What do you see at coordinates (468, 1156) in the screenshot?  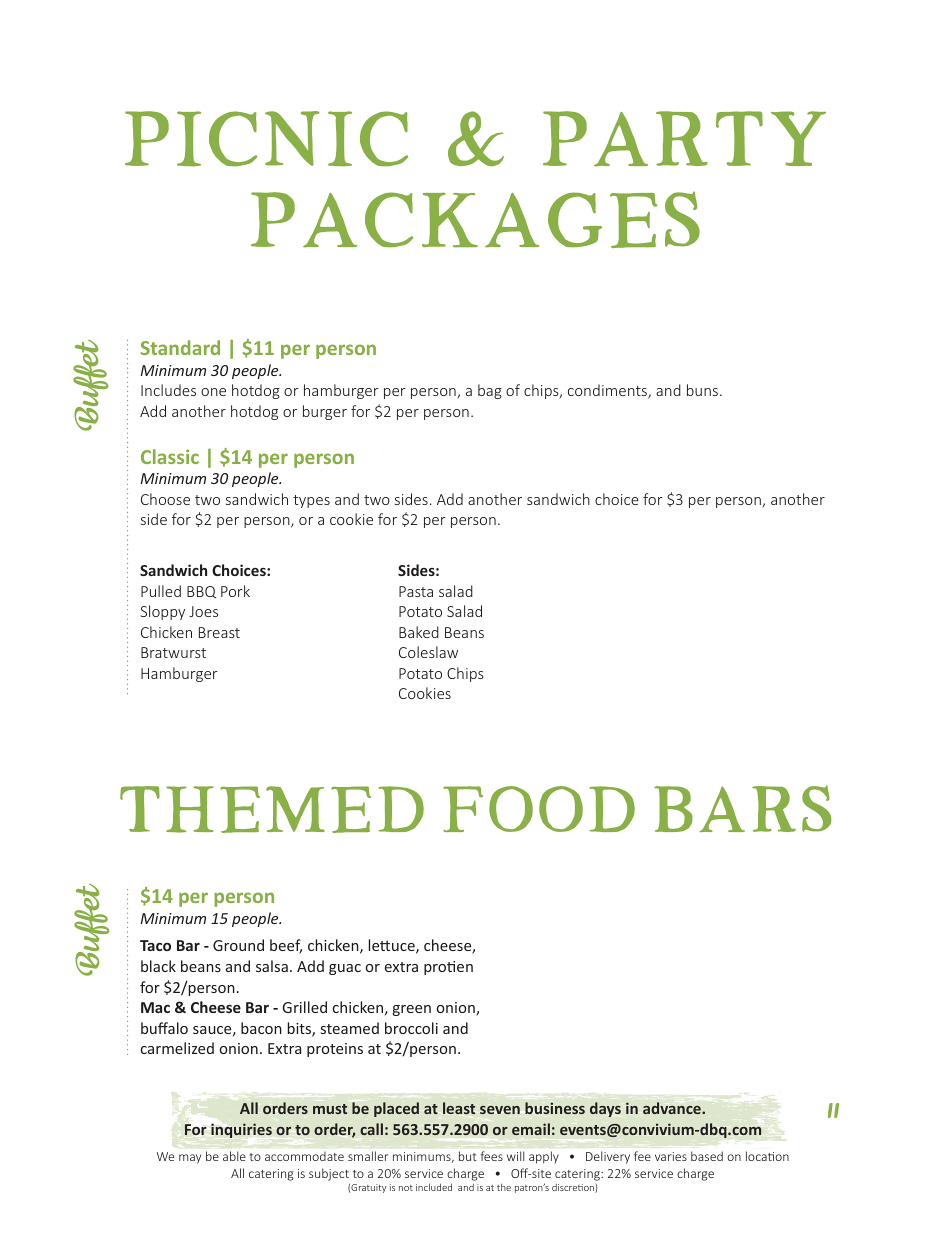 I see `but` at bounding box center [468, 1156].
